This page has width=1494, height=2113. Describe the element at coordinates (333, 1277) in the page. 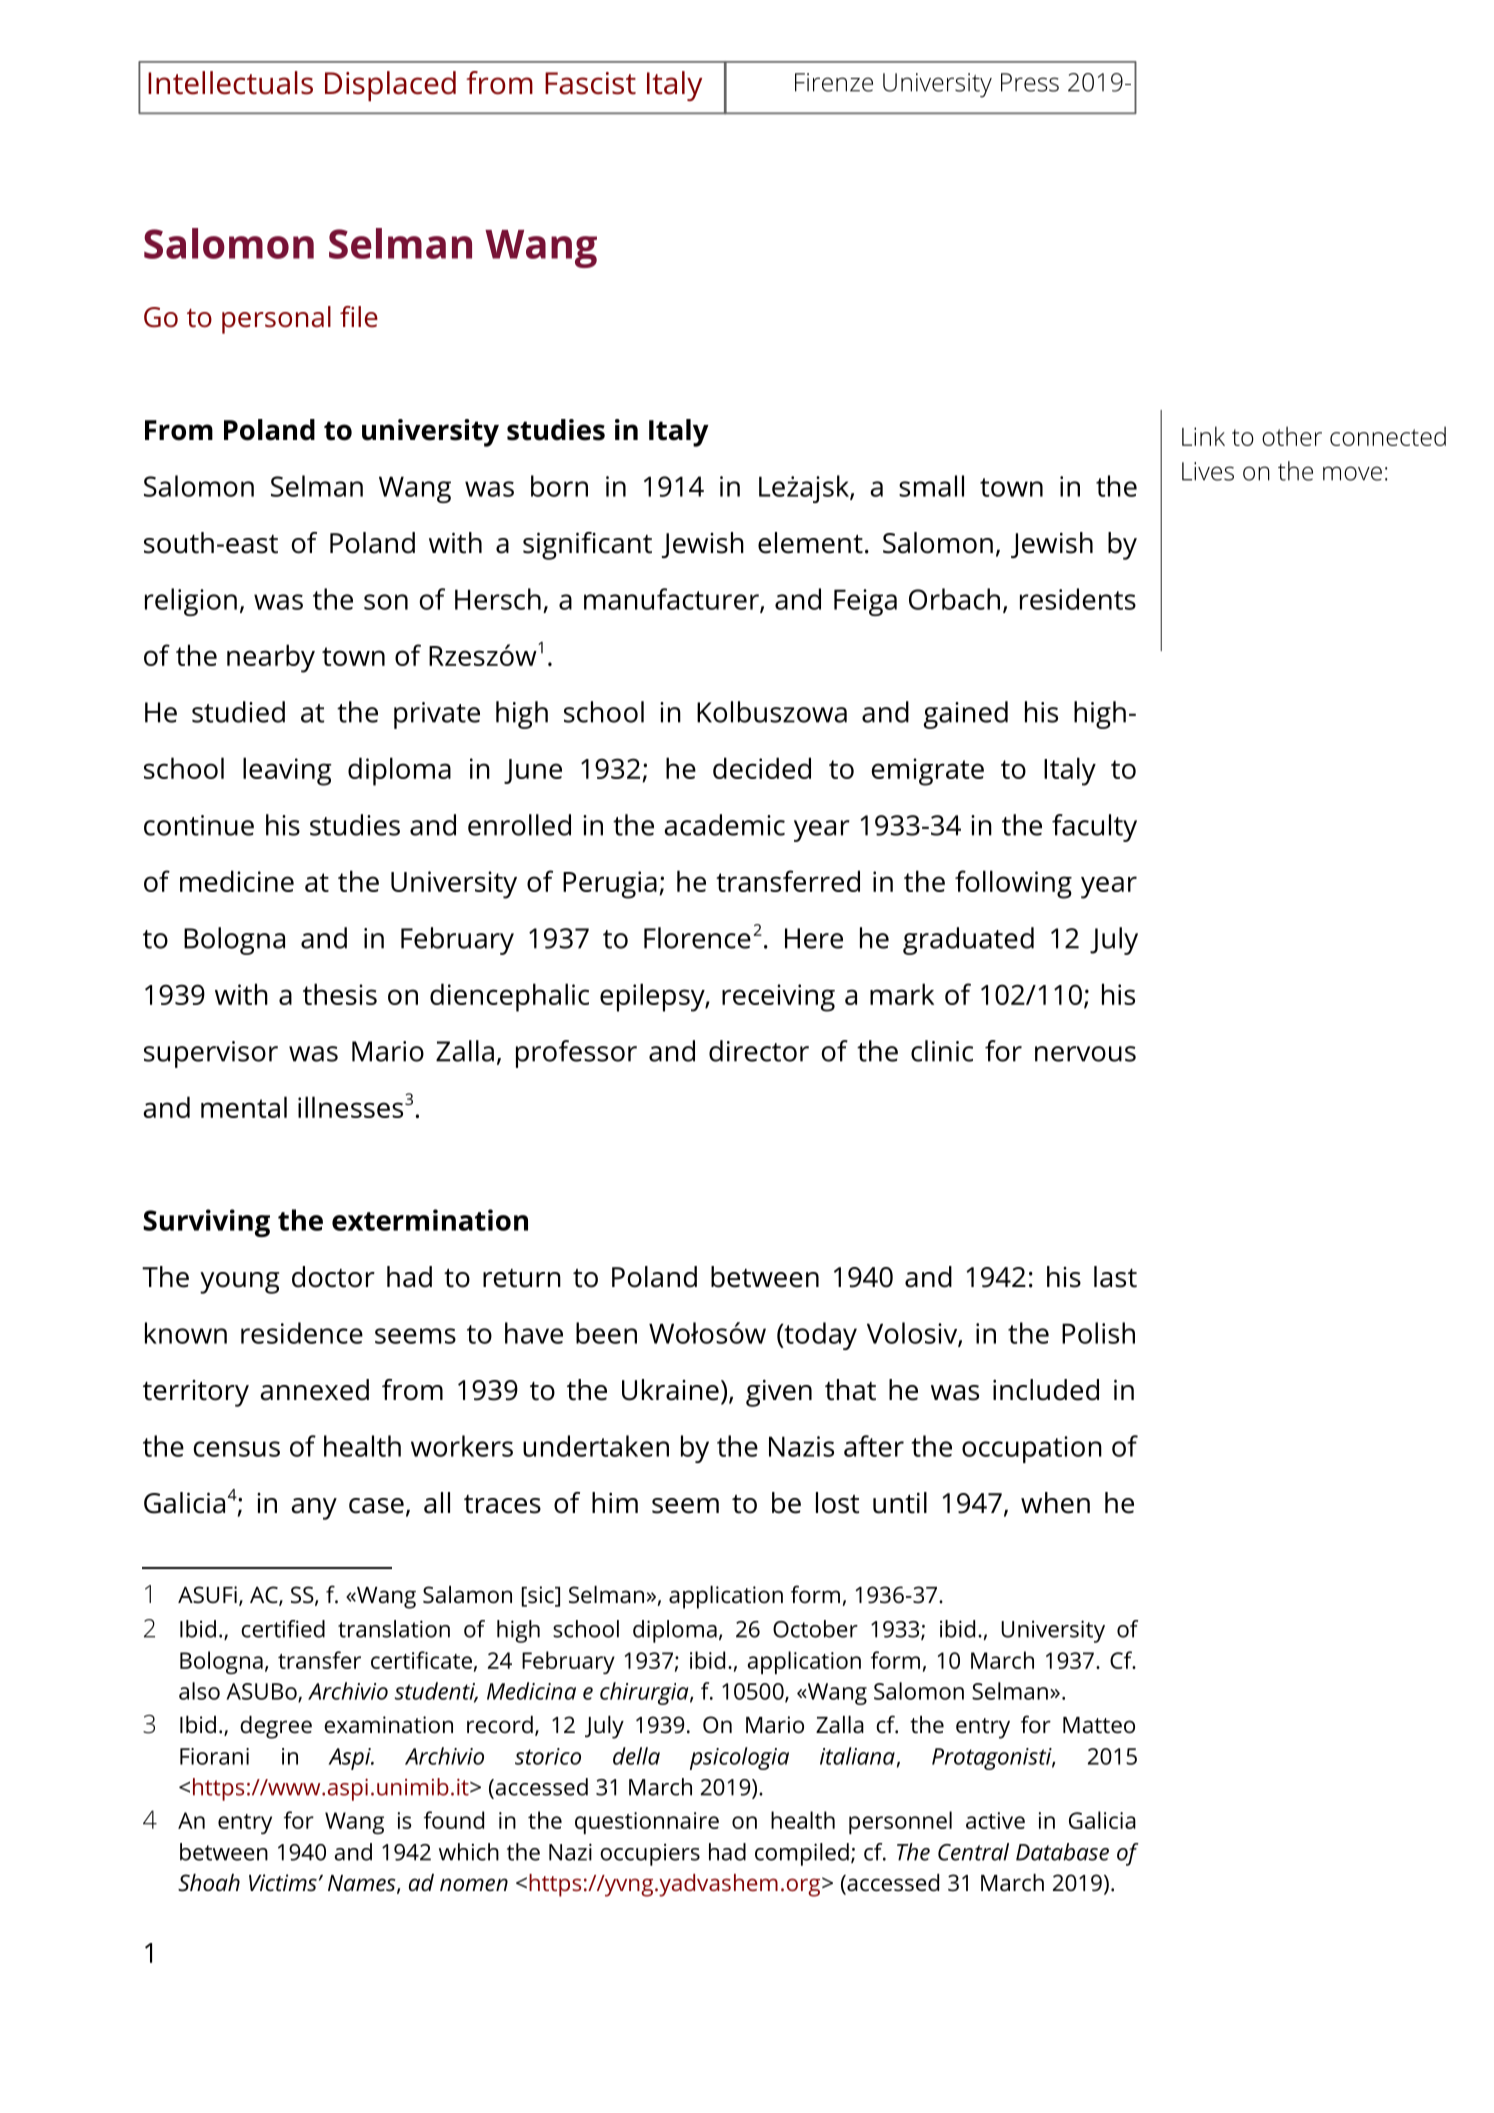

I see `doctor` at that location.
